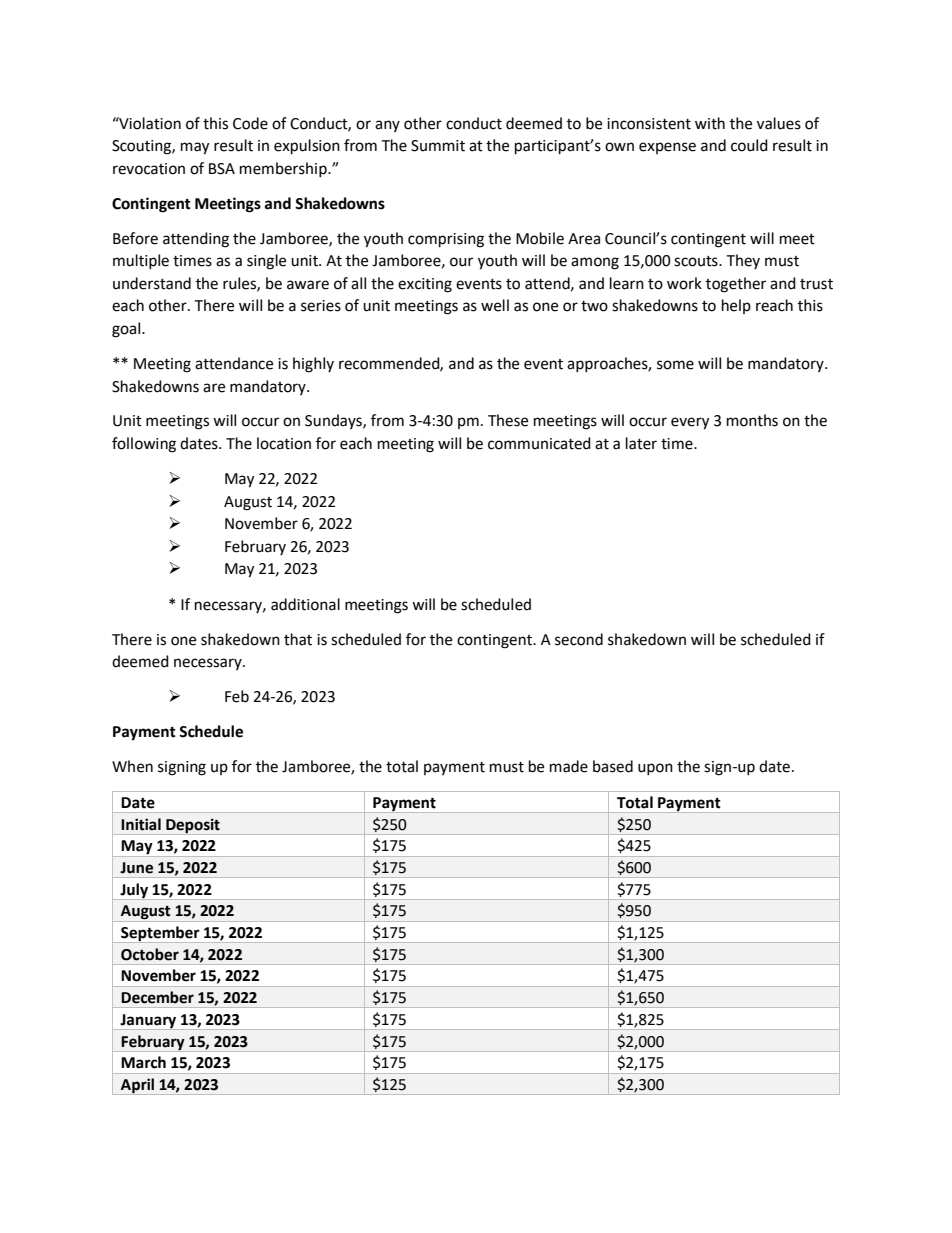 The height and width of the screenshot is (1233, 952). What do you see at coordinates (579, 639) in the screenshot?
I see `second` at bounding box center [579, 639].
